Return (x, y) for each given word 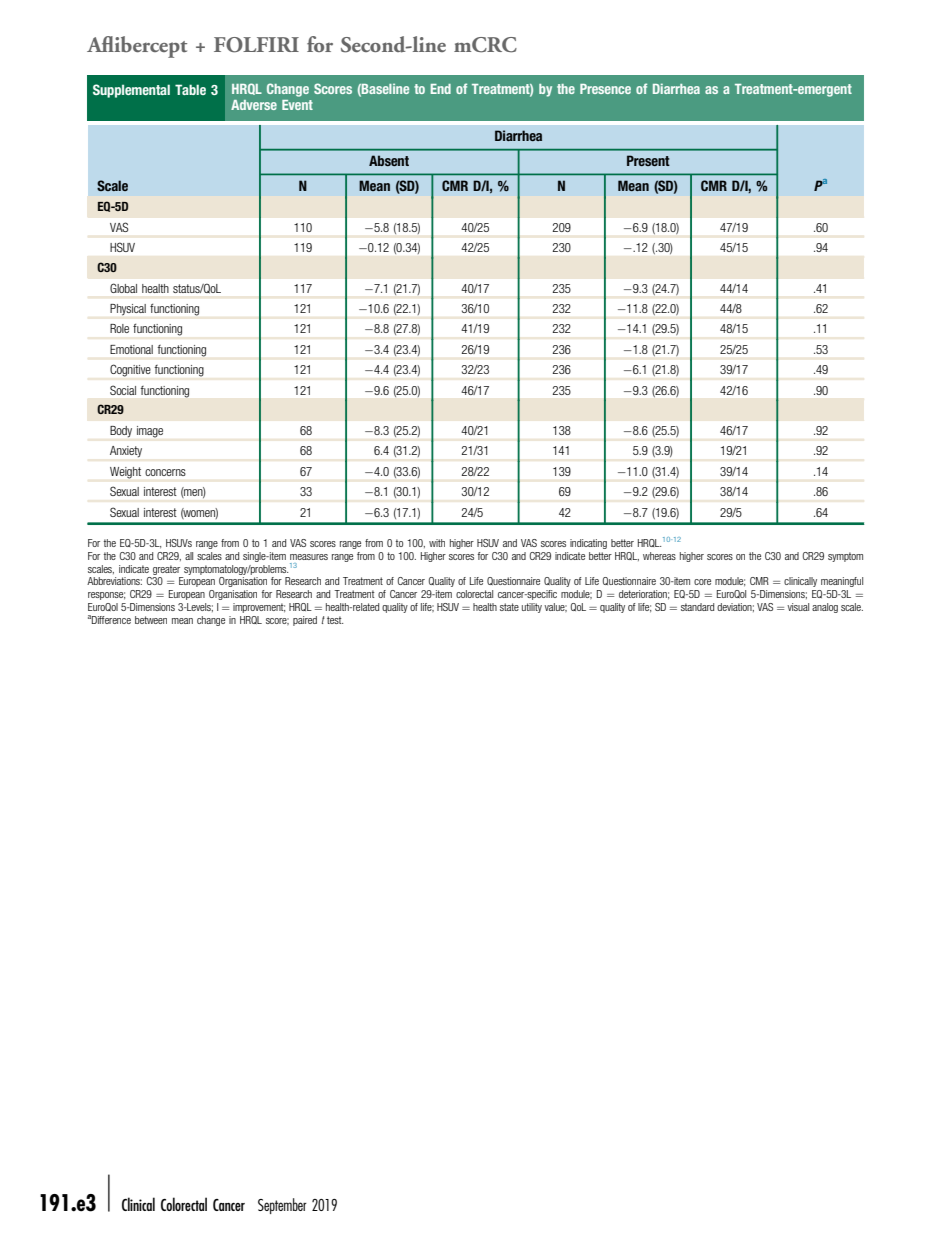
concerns (165, 472)
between (151, 620)
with (437, 543)
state (509, 607)
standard (697, 607)
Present (648, 160)
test (335, 620)
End (441, 89)
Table (190, 89)
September (282, 1206)
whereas (659, 556)
